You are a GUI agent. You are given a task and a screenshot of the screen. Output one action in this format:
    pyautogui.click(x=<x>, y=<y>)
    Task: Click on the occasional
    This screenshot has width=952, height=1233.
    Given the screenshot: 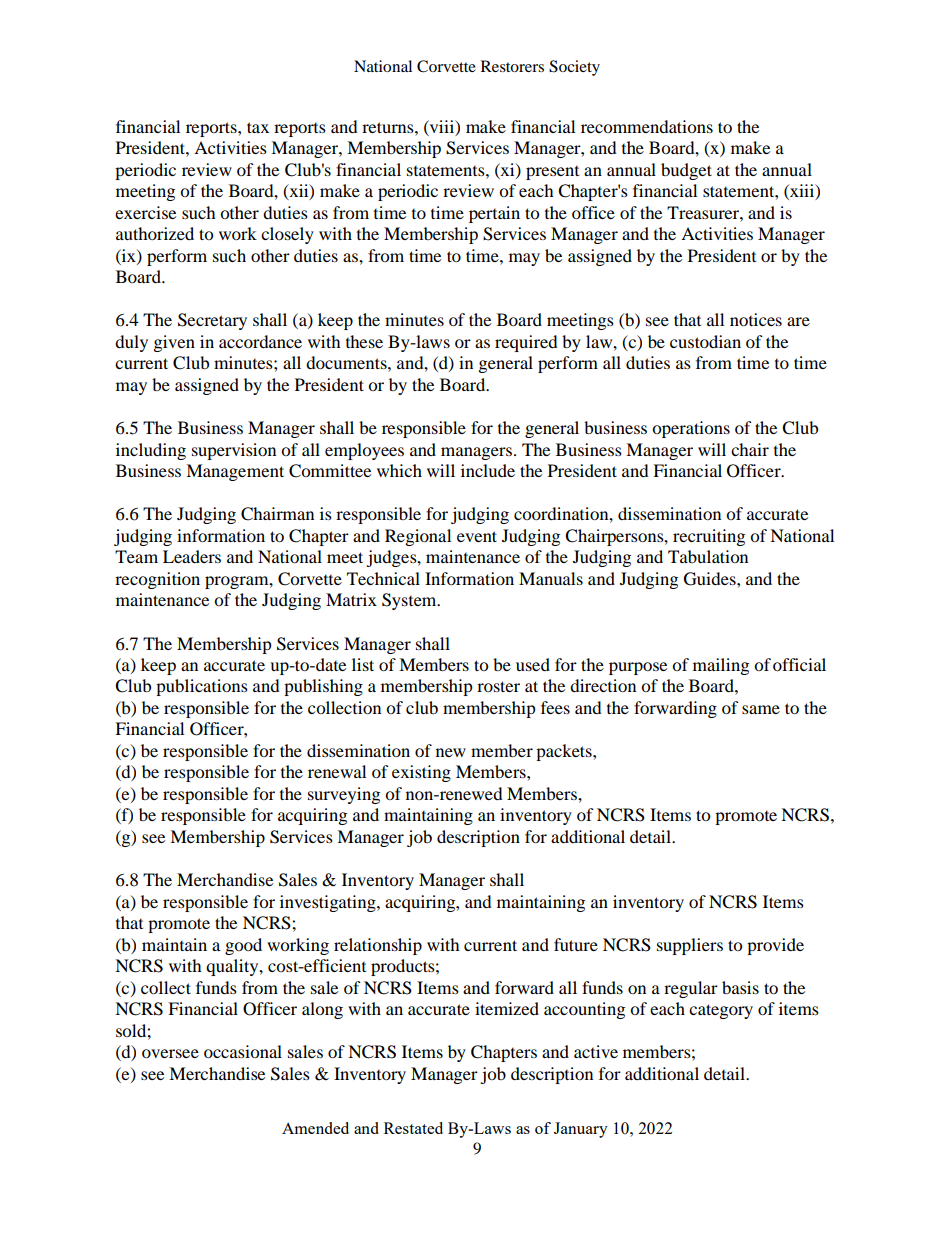 What is the action you would take?
    pyautogui.click(x=243, y=1051)
